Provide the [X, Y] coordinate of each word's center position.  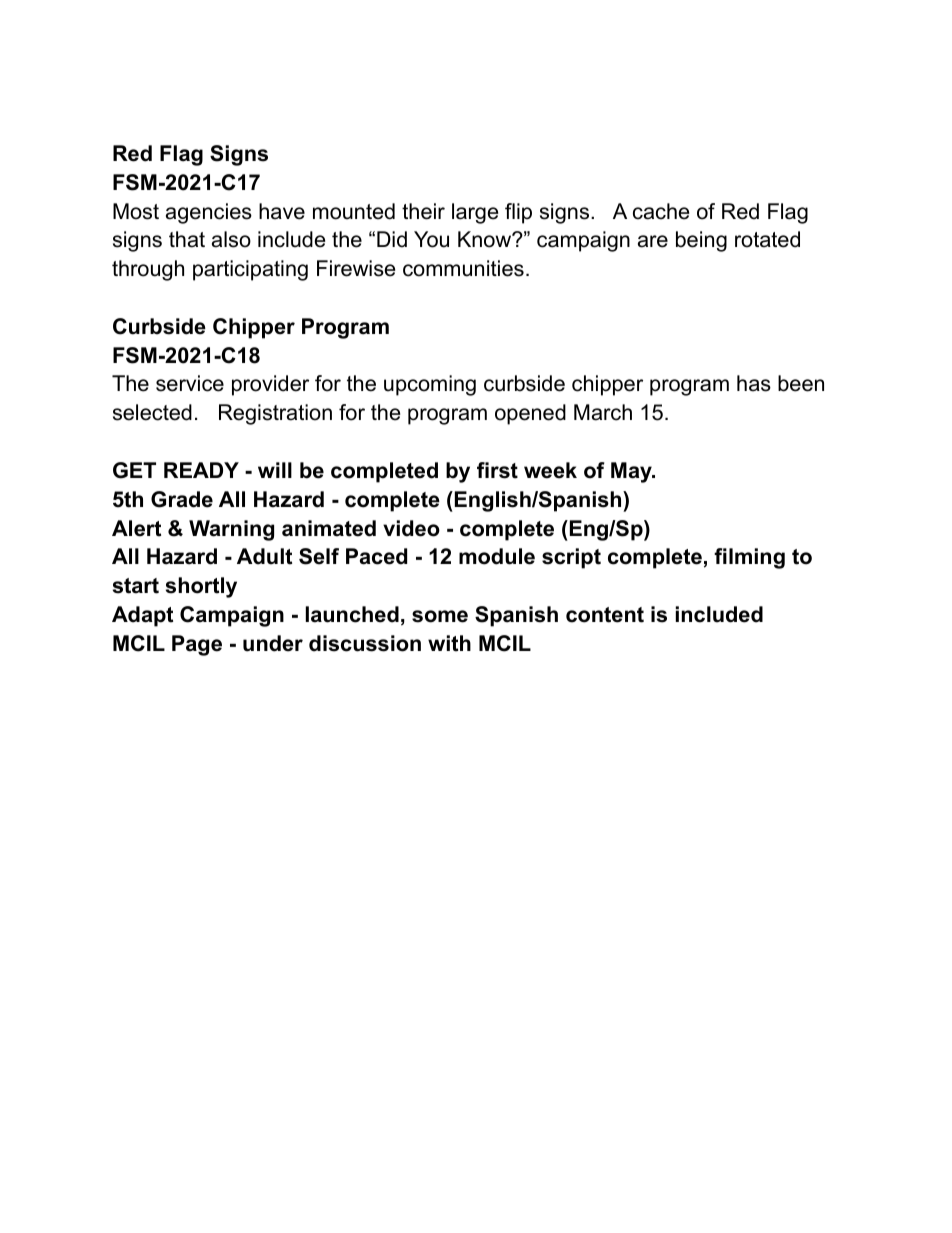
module [497, 556]
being [701, 241]
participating [250, 270]
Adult [264, 556]
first [497, 470]
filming [749, 558]
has [754, 383]
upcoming [430, 385]
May [632, 472]
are [653, 241]
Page [197, 645]
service [190, 383]
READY [201, 470]
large [475, 213]
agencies [209, 213]
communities [463, 268]
